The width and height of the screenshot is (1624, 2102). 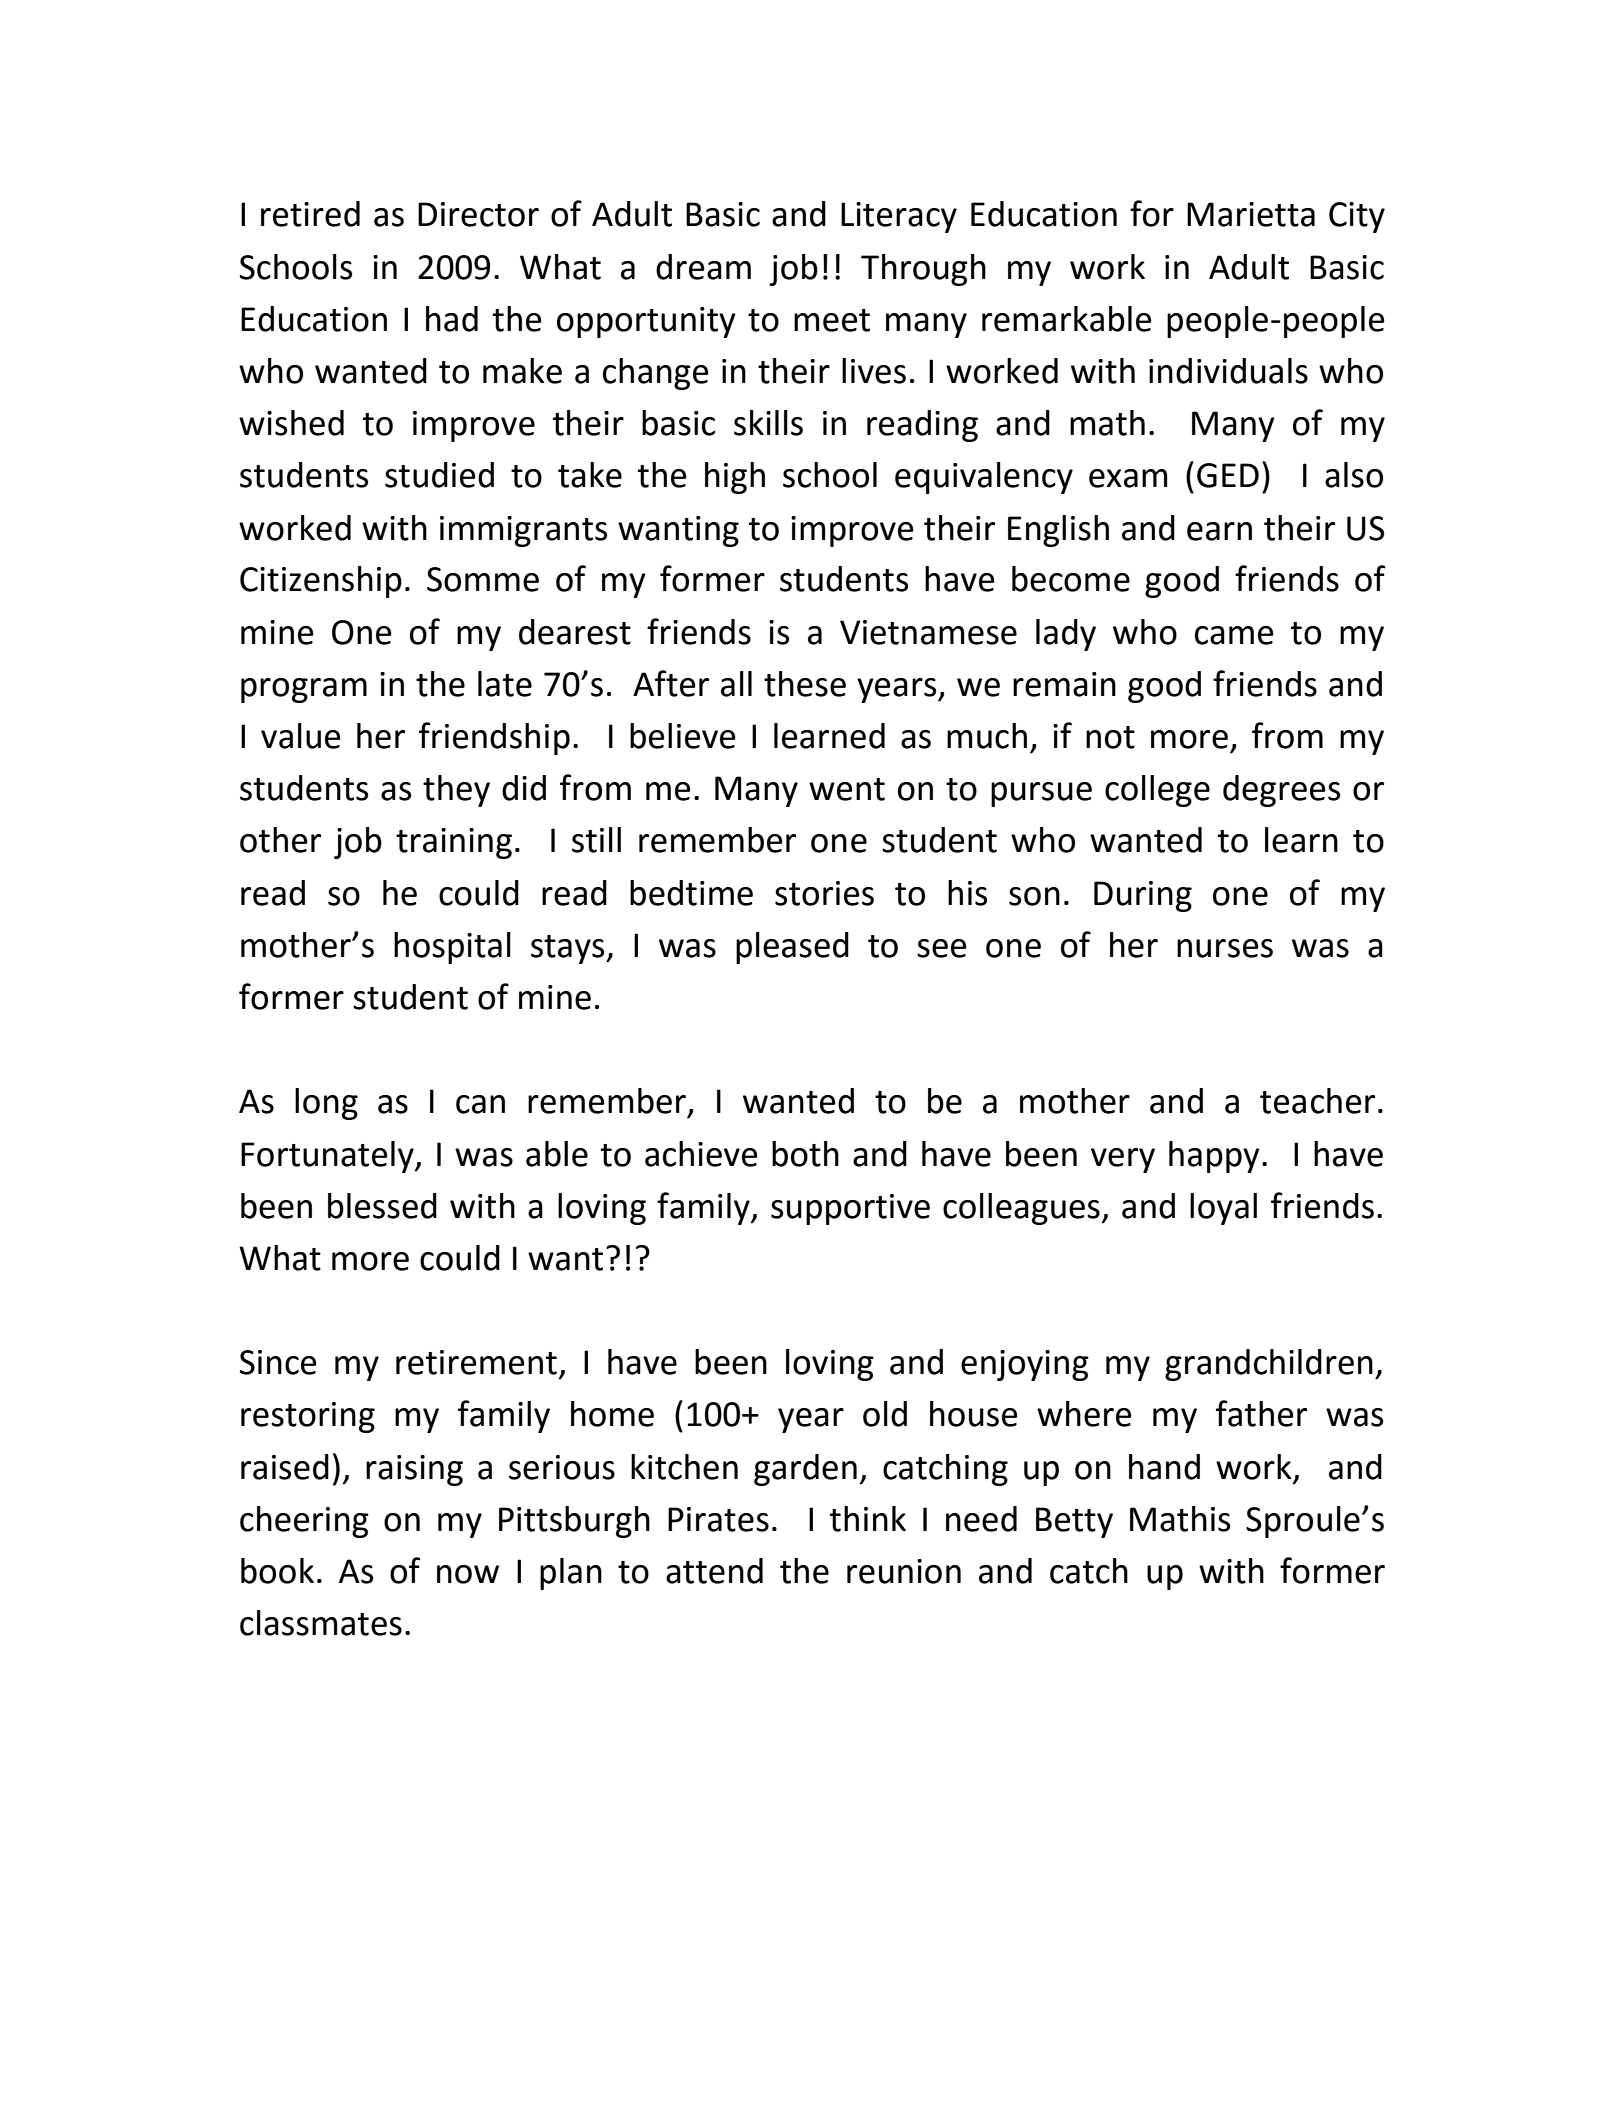 I want to click on Director, so click(x=478, y=214).
